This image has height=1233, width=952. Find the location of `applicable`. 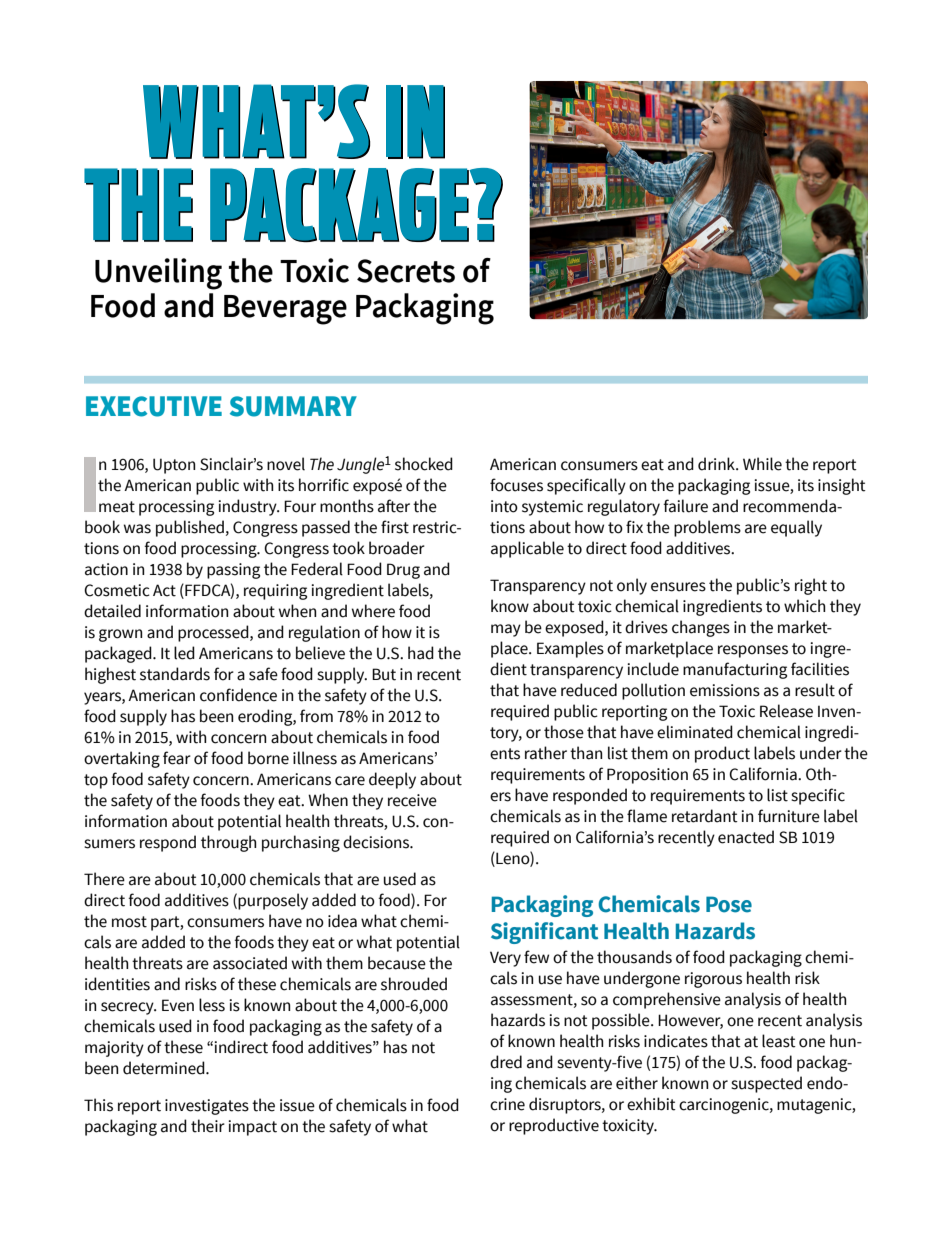

applicable is located at coordinates (527, 549).
